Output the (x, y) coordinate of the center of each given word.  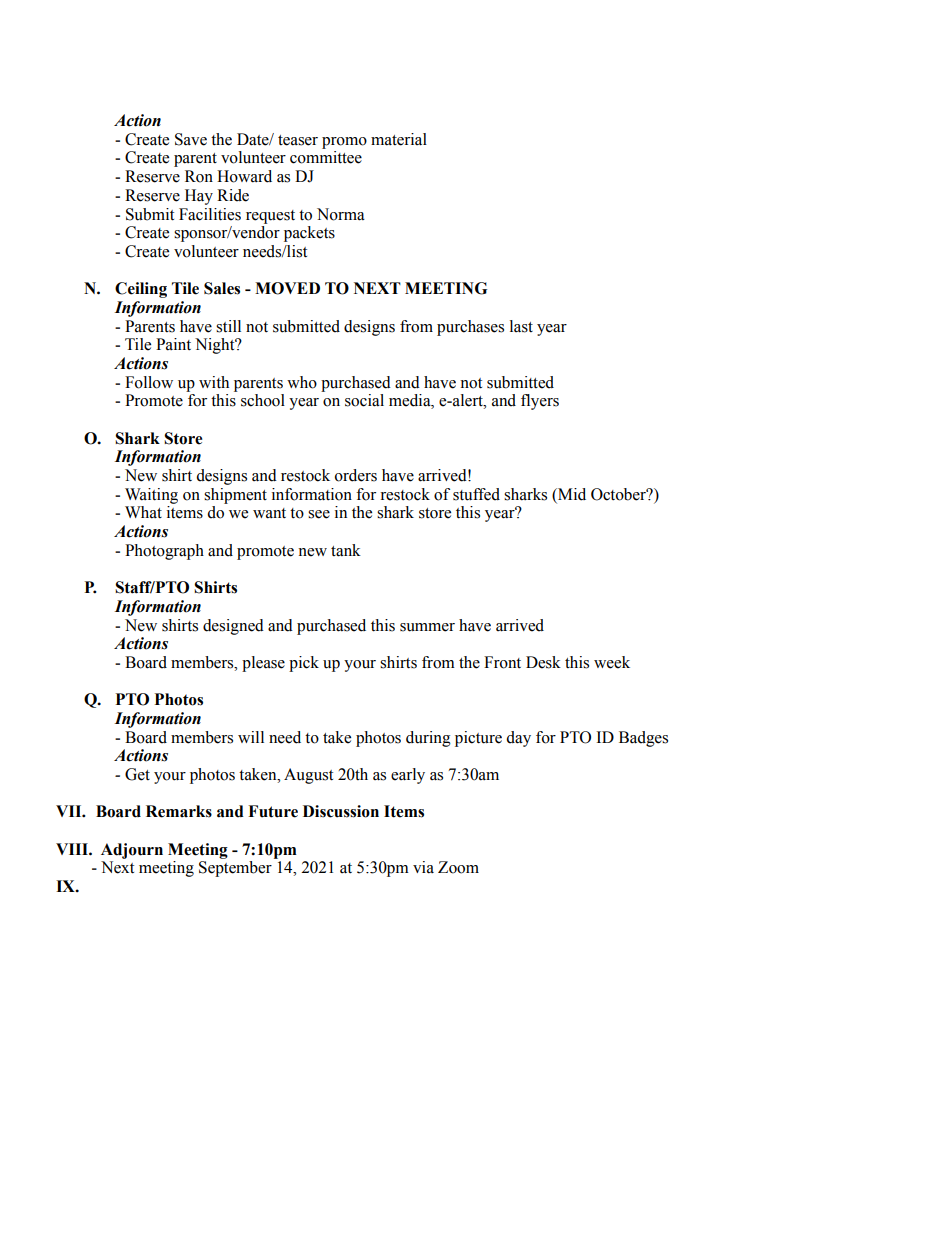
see (319, 514)
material (399, 139)
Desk (543, 662)
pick (304, 664)
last (521, 326)
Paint (173, 344)
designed (233, 627)
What (143, 512)
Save (191, 139)
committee (326, 157)
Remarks (179, 811)
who (302, 382)
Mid (571, 494)
